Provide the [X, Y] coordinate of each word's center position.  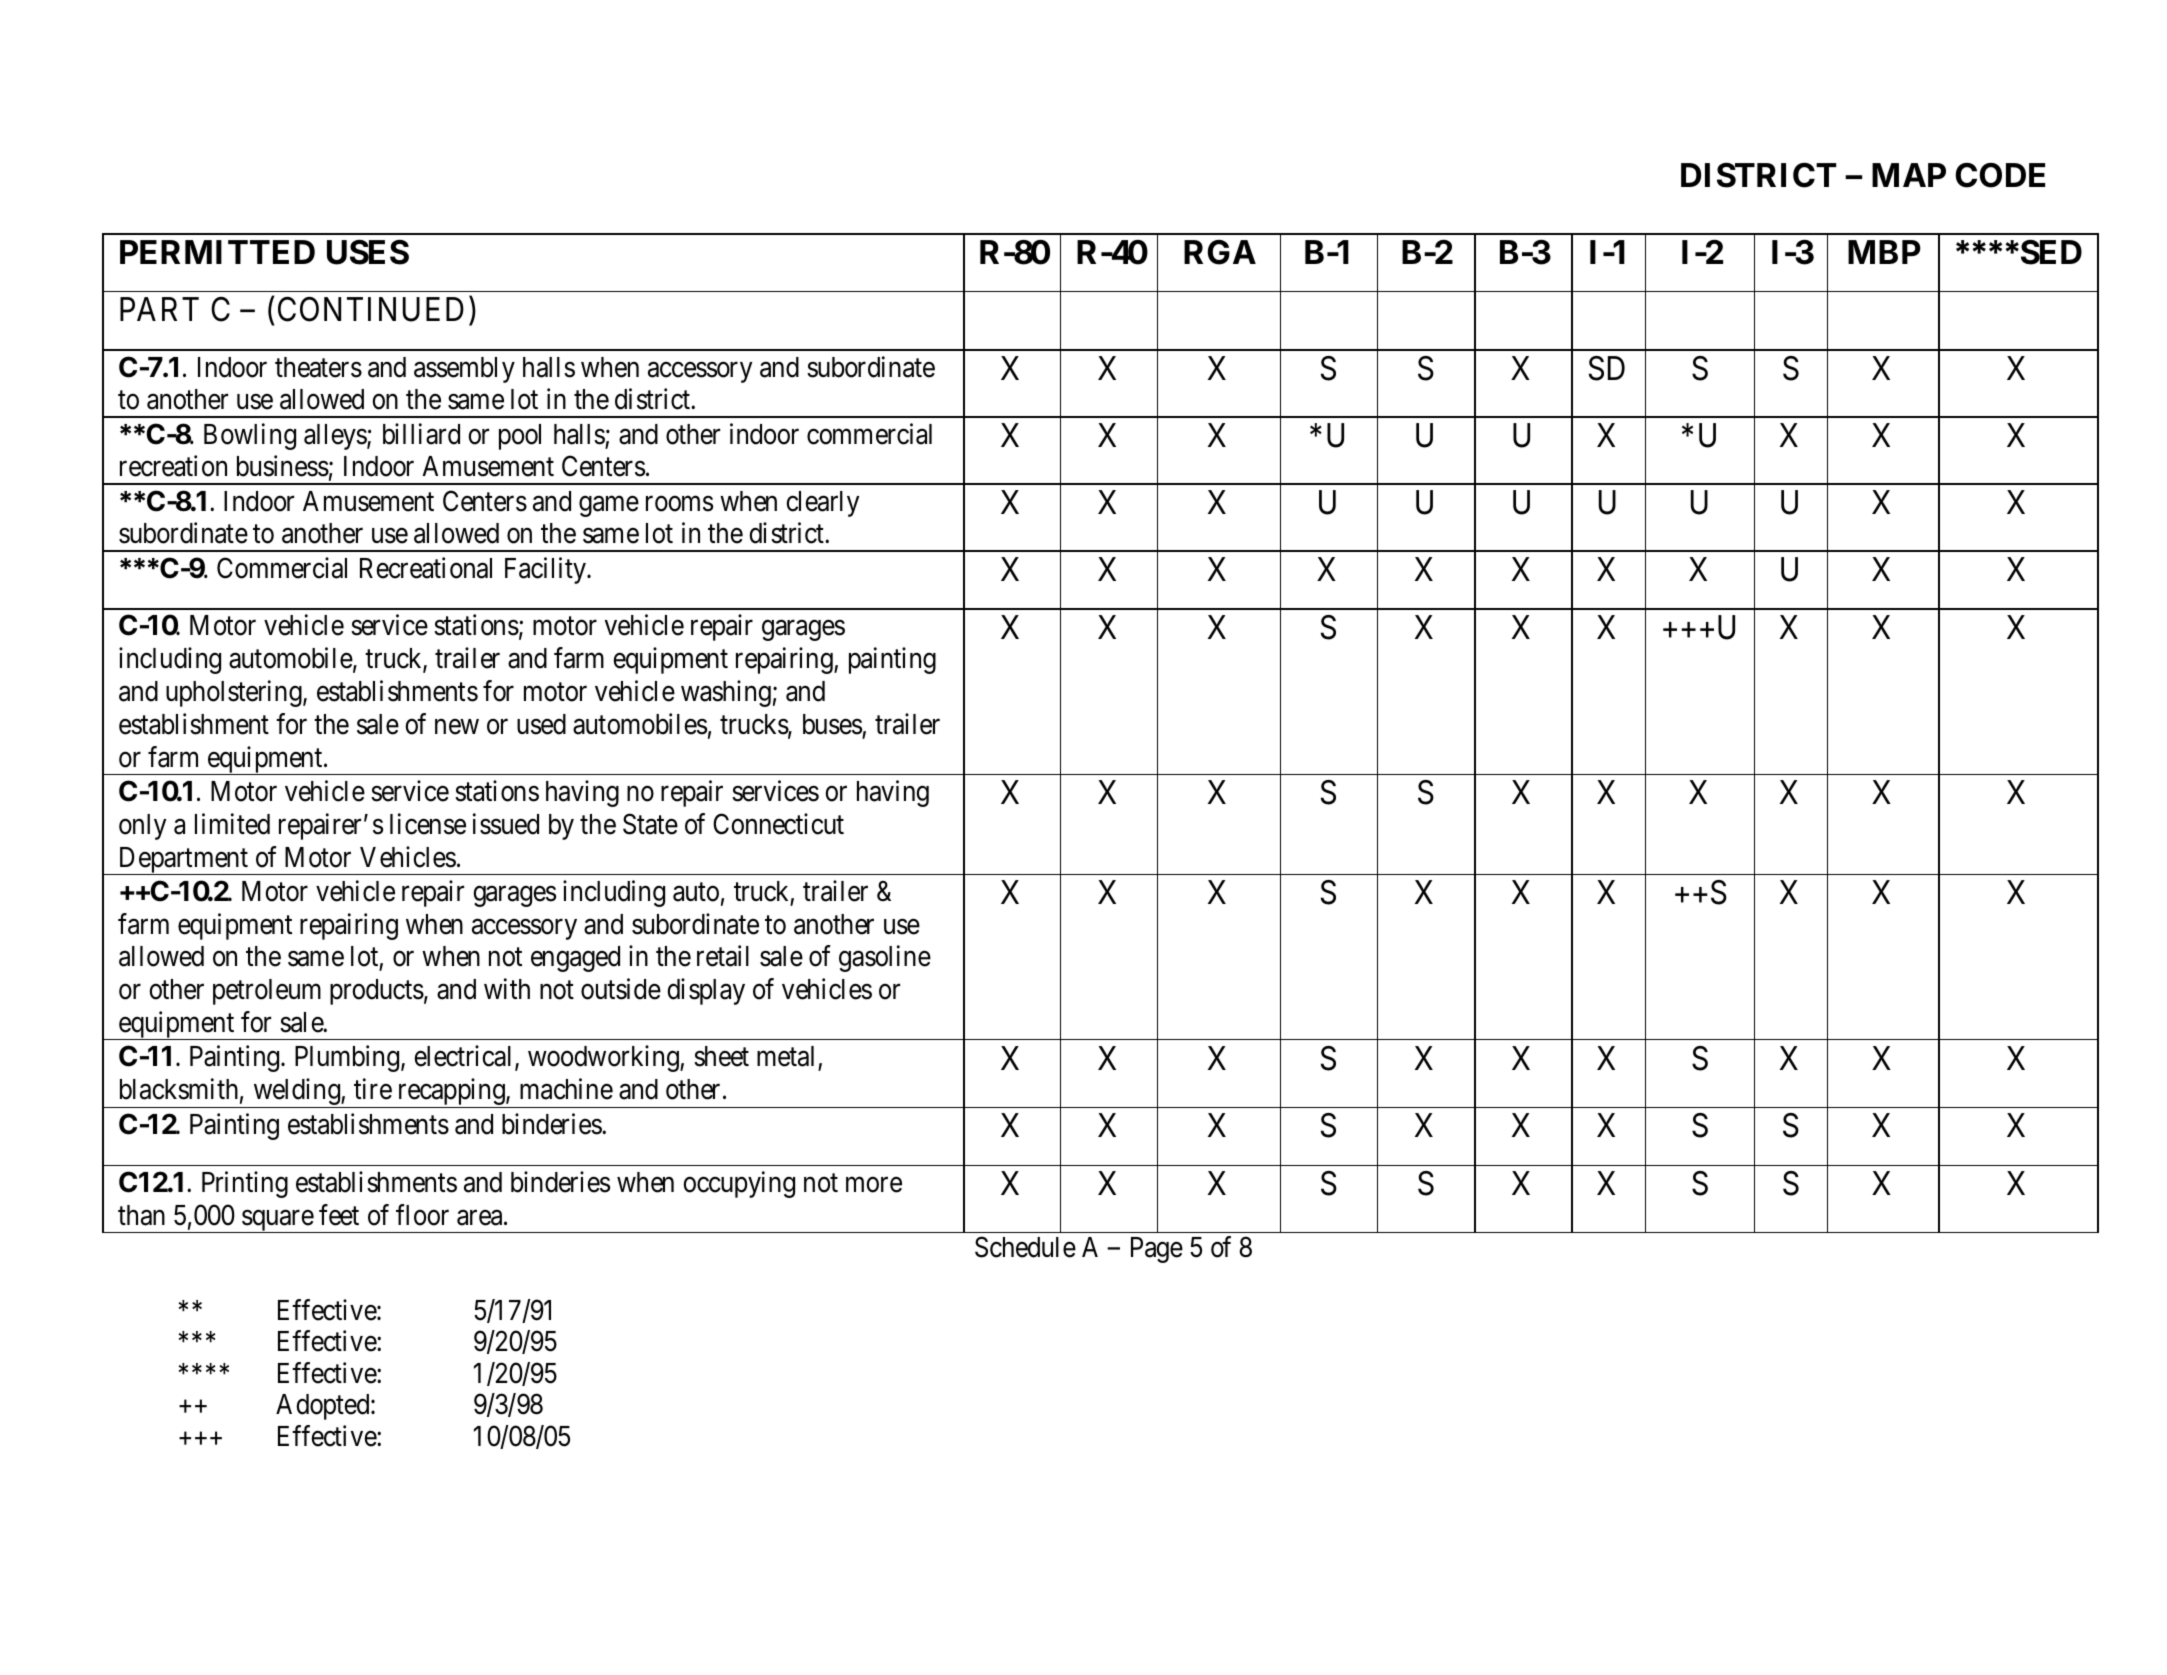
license [428, 824]
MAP [1909, 175]
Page [1157, 1250]
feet [339, 1215]
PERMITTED [217, 252]
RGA [1220, 252]
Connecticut [778, 824]
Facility [546, 570]
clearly [822, 504]
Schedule [1025, 1247]
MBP [1884, 252]
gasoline [885, 959]
